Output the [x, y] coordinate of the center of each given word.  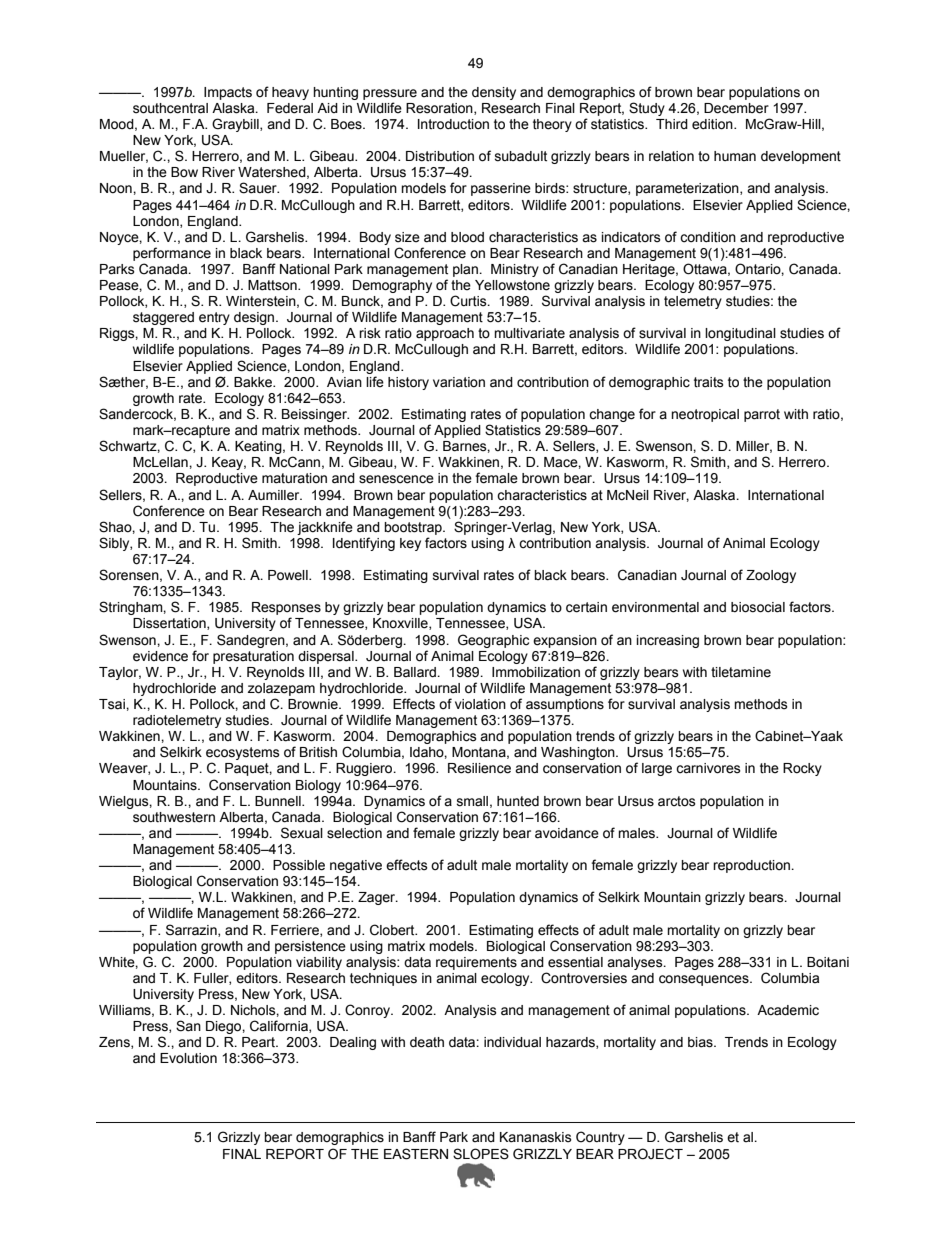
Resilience [479, 768]
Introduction [453, 124]
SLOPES [481, 1154]
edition [713, 124]
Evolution [188, 1058]
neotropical [705, 415]
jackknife [325, 528]
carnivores [708, 768]
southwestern [174, 817]
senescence [396, 479]
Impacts [228, 93]
